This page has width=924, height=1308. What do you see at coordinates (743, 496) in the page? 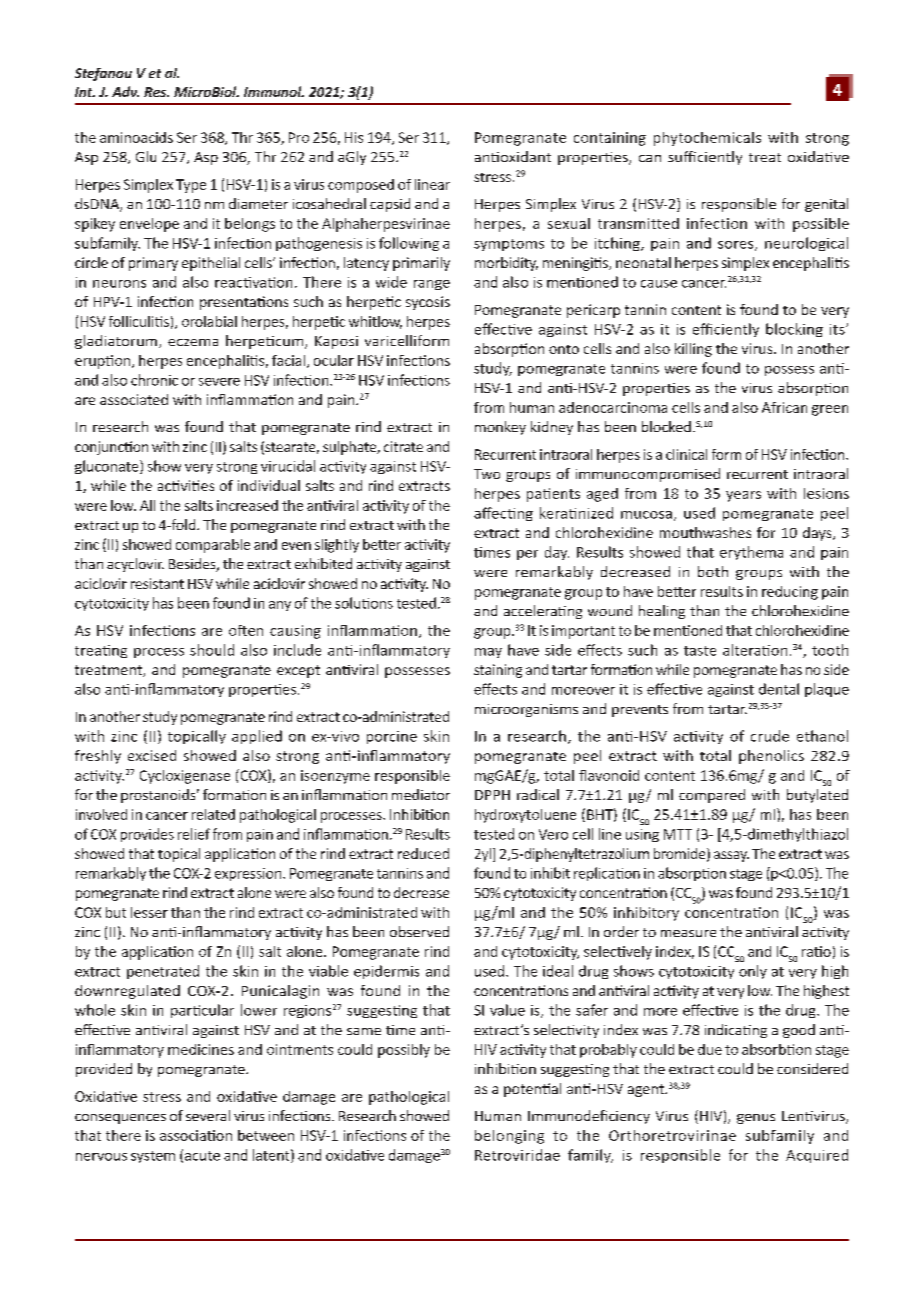
I see `years` at bounding box center [743, 496].
